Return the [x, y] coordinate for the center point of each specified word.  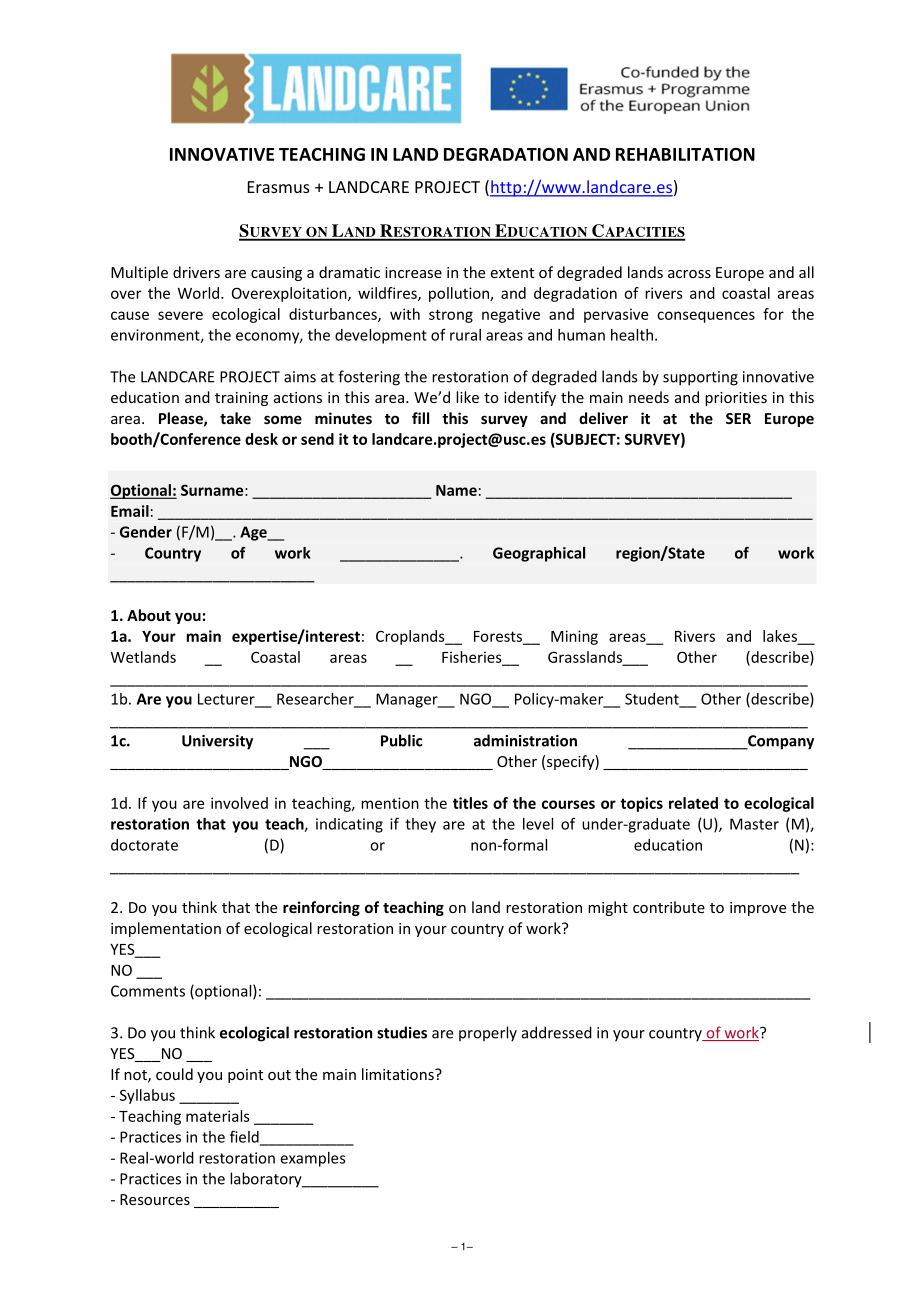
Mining [574, 637]
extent [512, 273]
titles [470, 803]
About [149, 615]
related [693, 803]
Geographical [539, 554]
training [241, 399]
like [467, 397]
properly [488, 1034]
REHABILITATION [685, 154]
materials [218, 1116]
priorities [736, 399]
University [217, 742]
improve [758, 909]
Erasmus [279, 187]
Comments [148, 991]
